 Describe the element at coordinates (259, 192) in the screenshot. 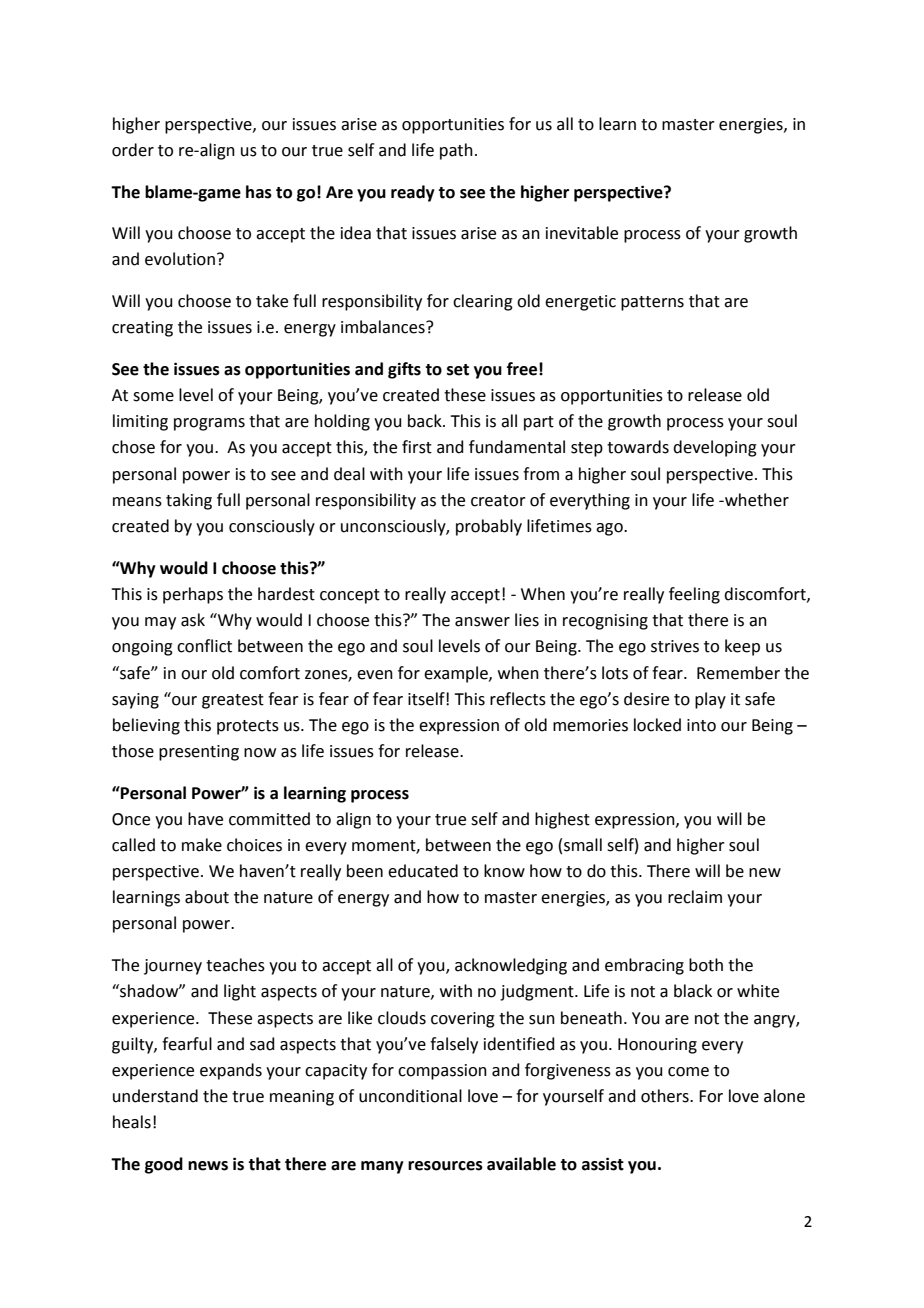

I see `has` at that location.
